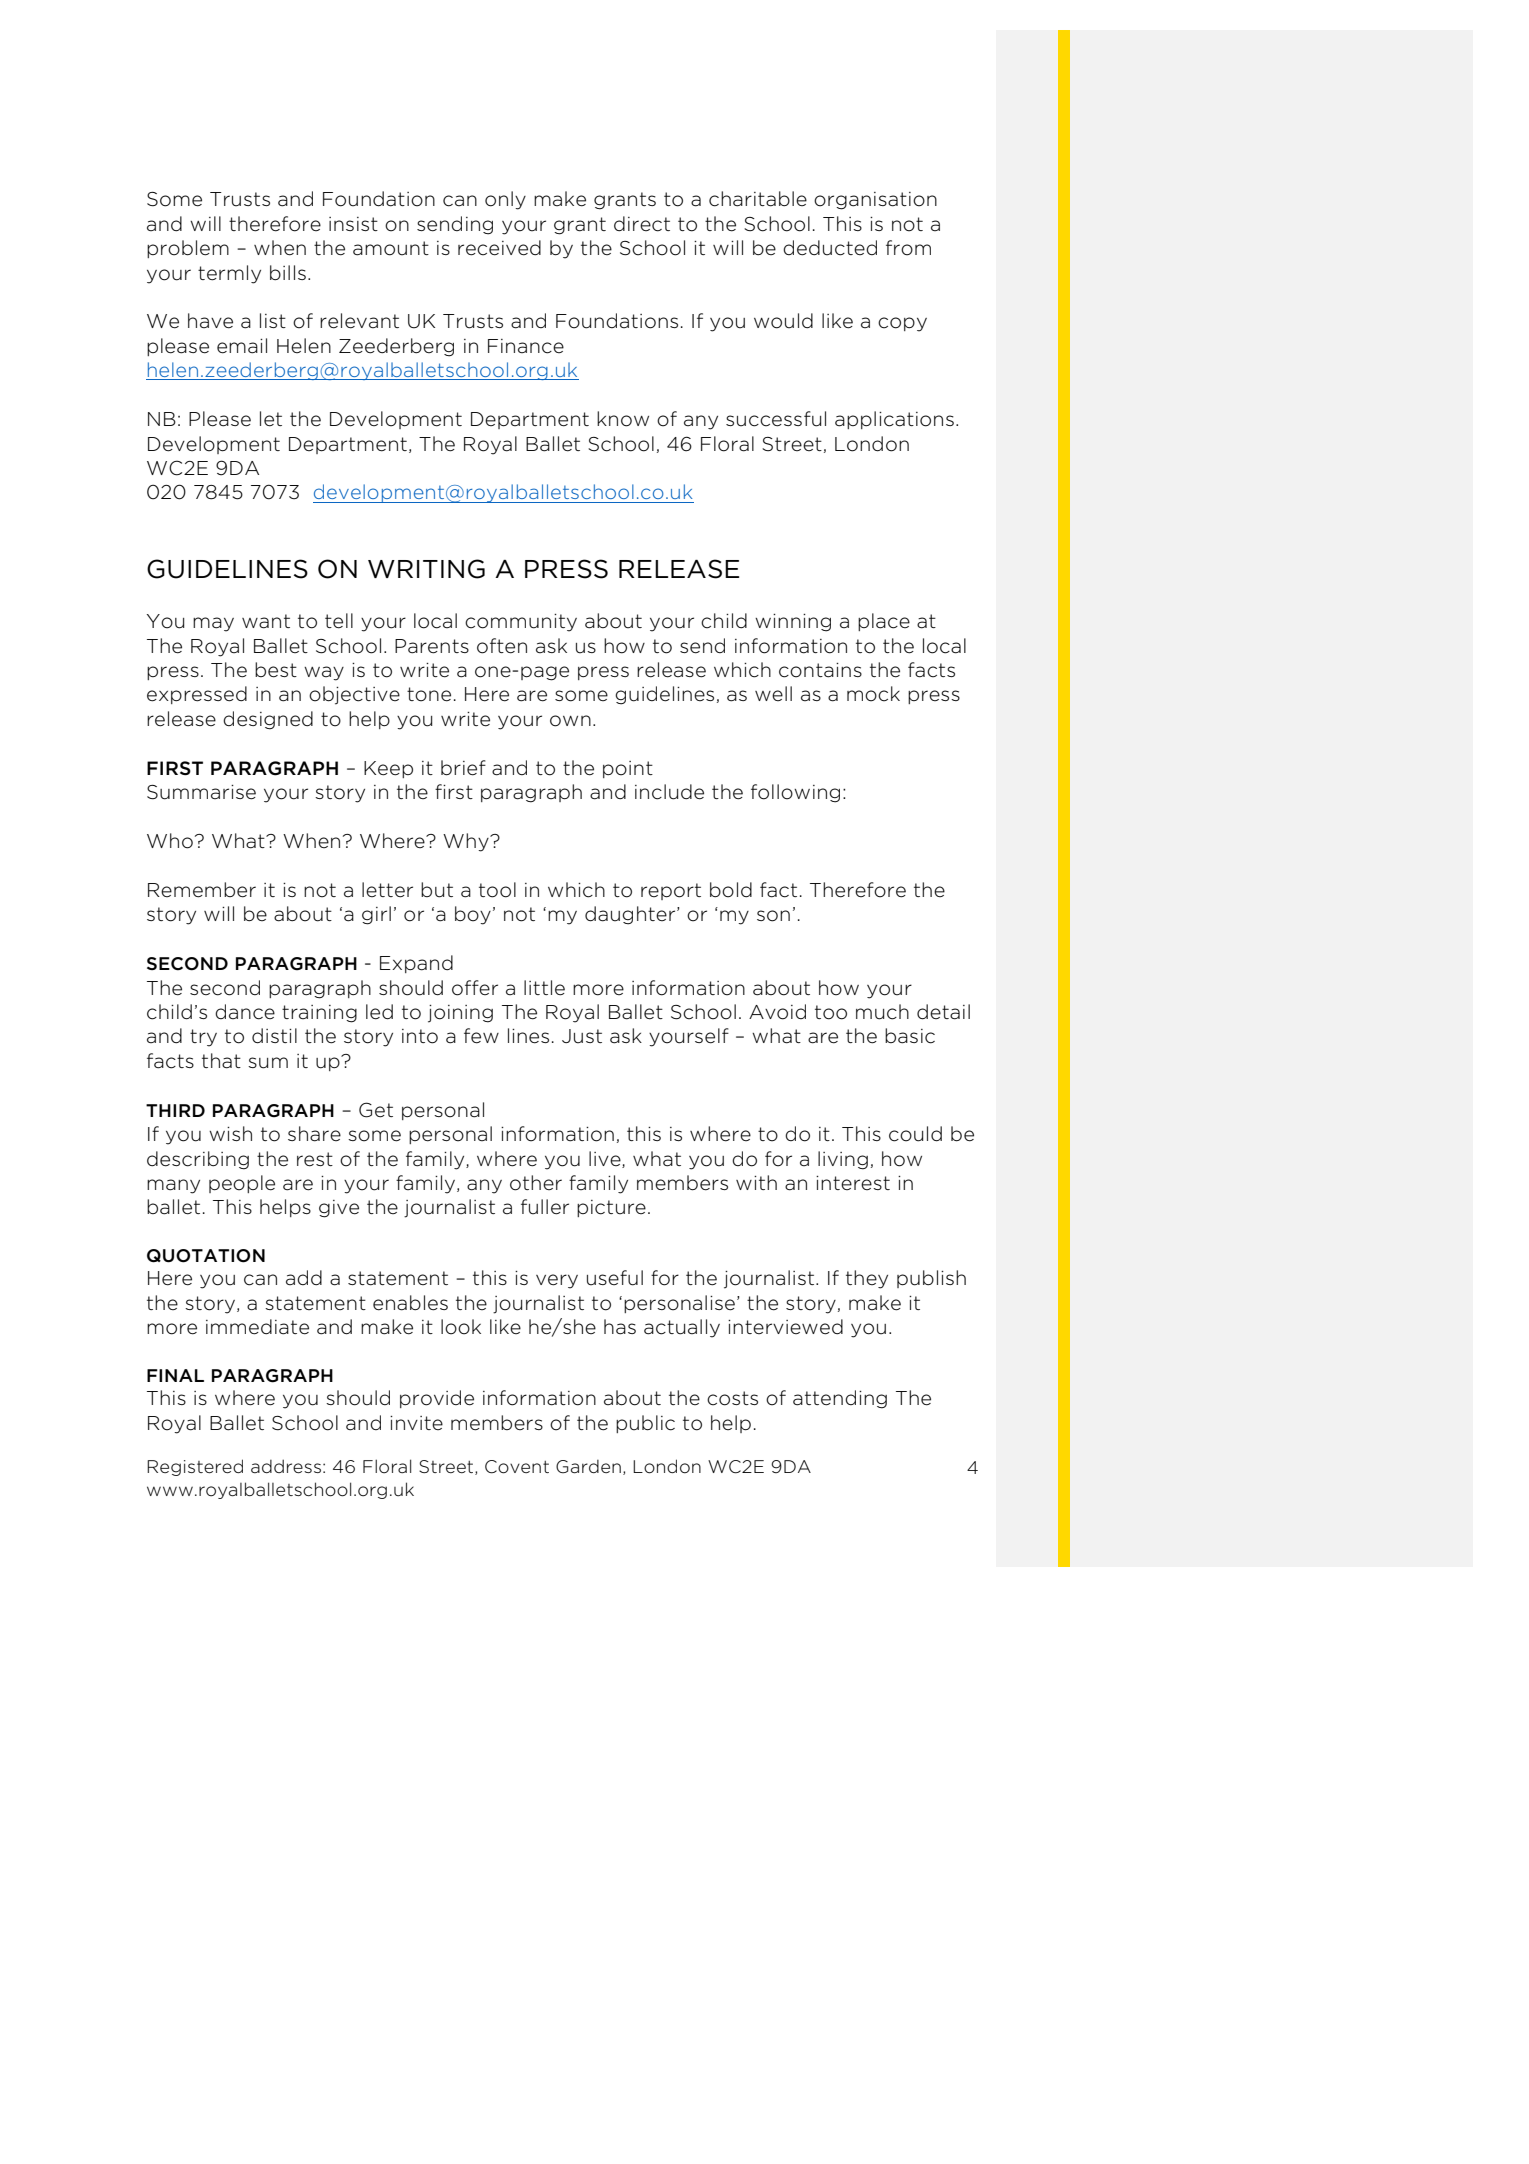 This page has height=2164, width=1529. Describe the element at coordinates (840, 1399) in the page. I see `attending` at that location.
